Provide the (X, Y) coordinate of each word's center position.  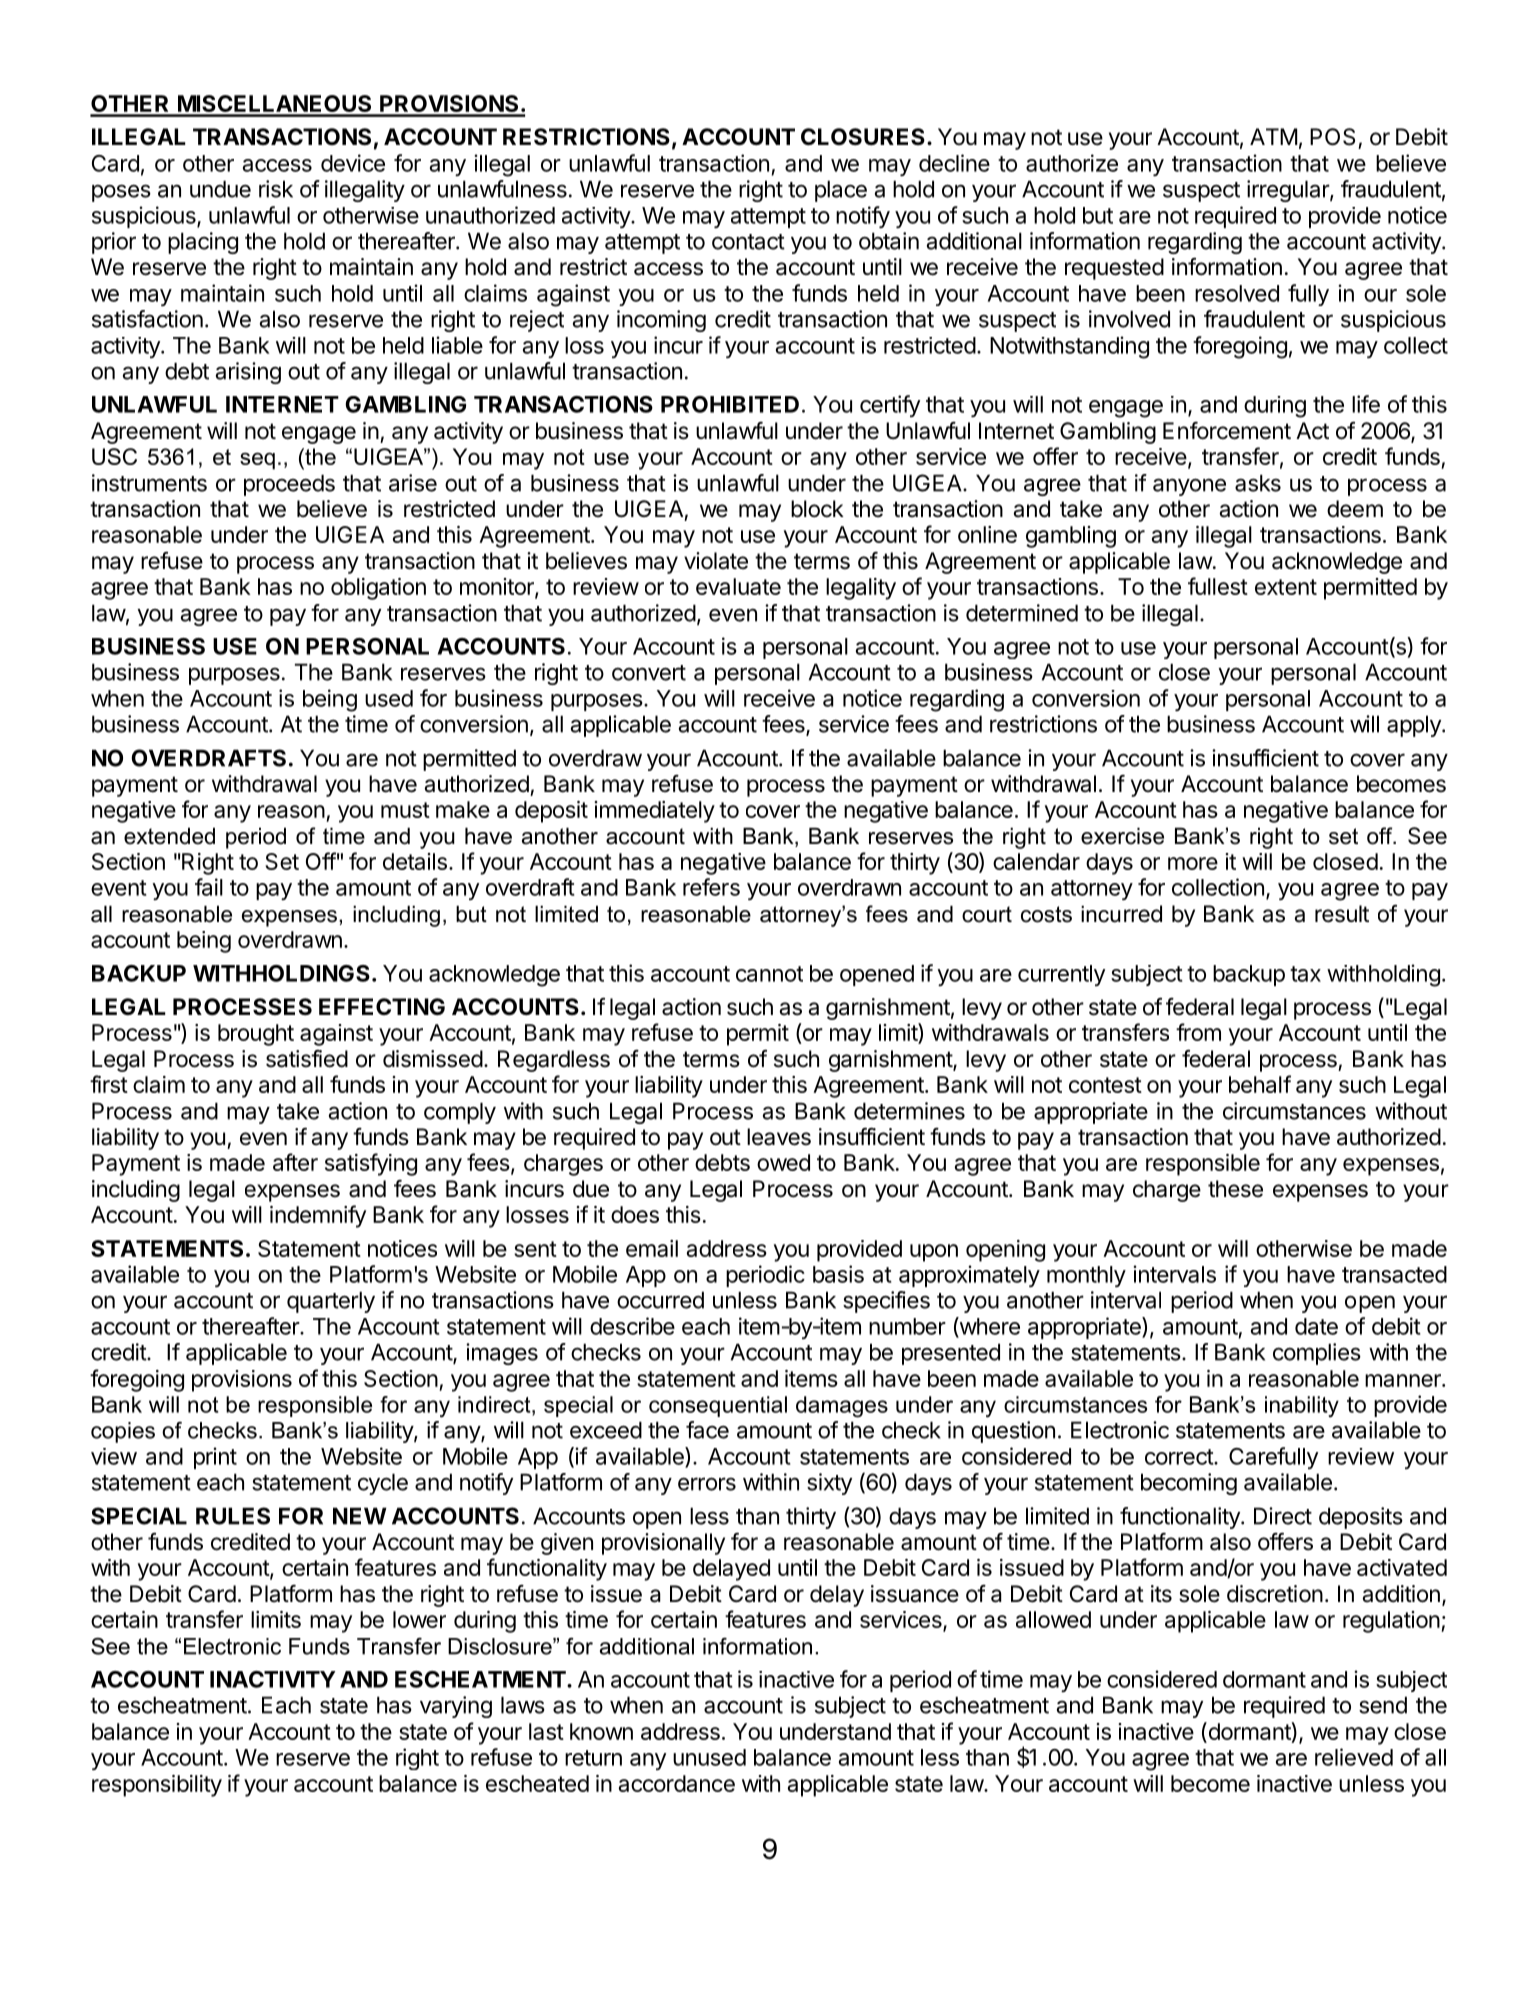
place (841, 191)
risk (276, 189)
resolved (1237, 293)
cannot (769, 974)
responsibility (157, 1786)
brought (256, 1035)
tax (1305, 974)
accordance (677, 1783)
